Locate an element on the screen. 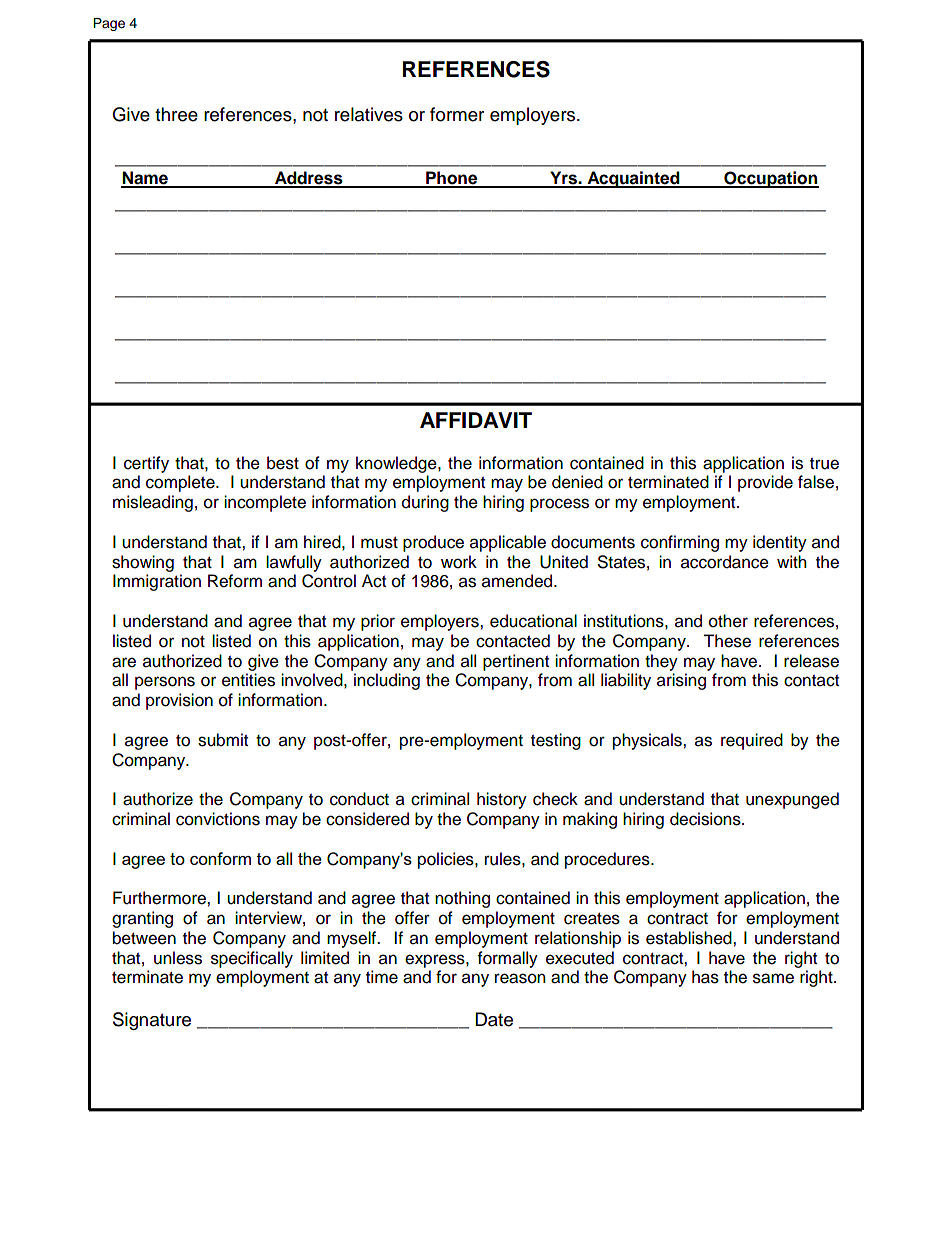 This screenshot has width=952, height=1233. unless is located at coordinates (178, 958).
